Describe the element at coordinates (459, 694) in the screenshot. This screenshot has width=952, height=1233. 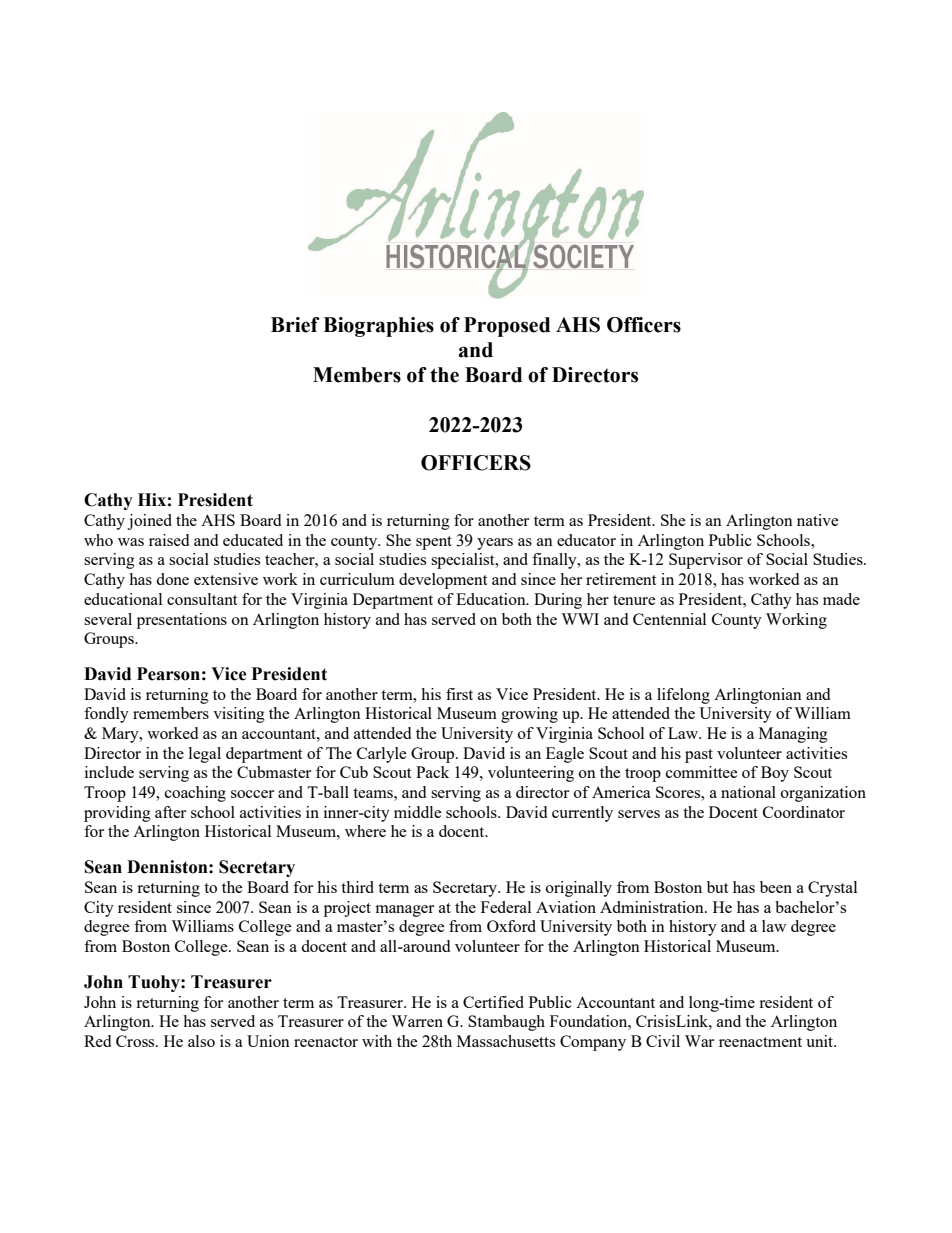
I see `first` at that location.
